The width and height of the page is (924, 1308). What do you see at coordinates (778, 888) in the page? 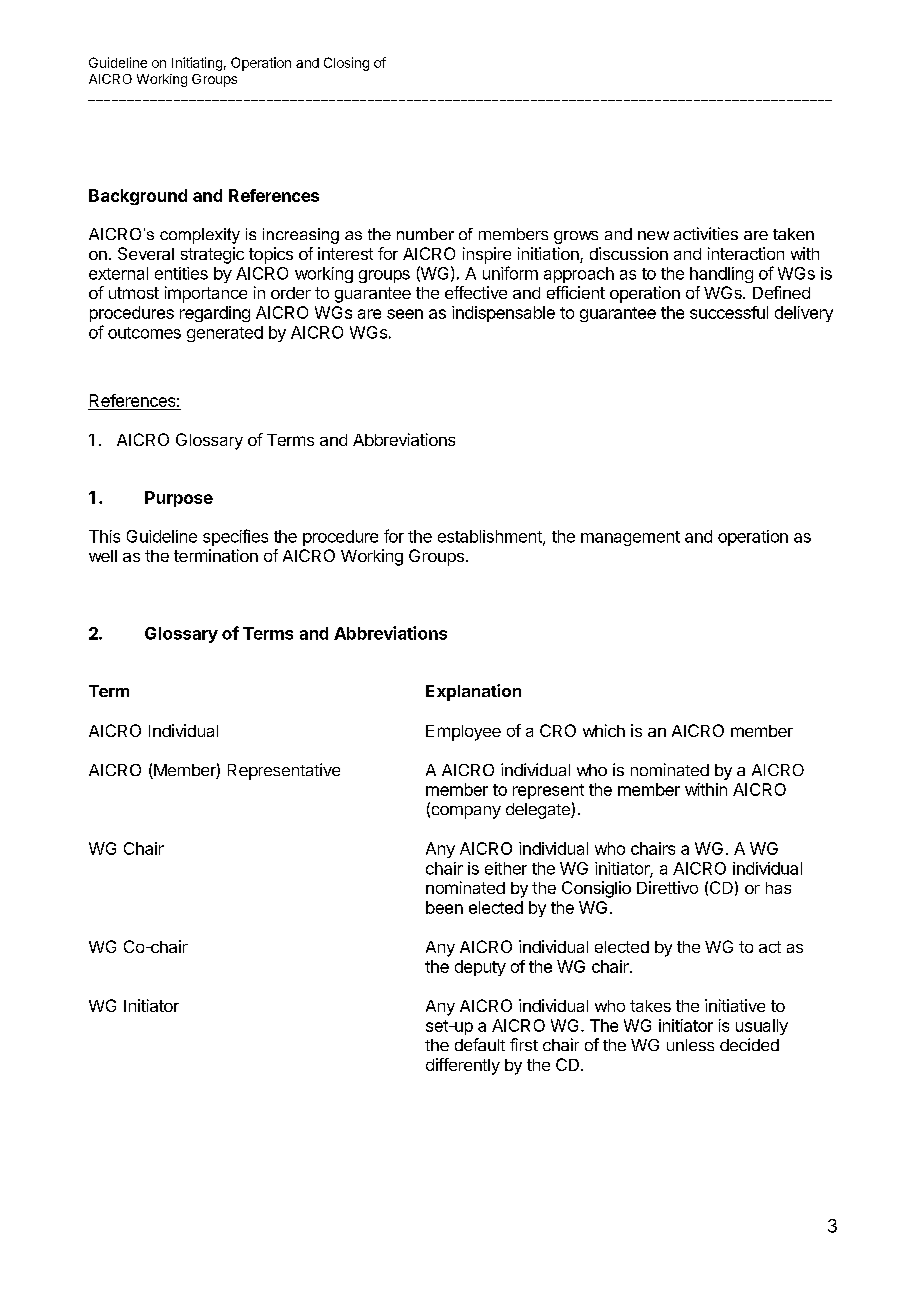
I see `has` at bounding box center [778, 888].
